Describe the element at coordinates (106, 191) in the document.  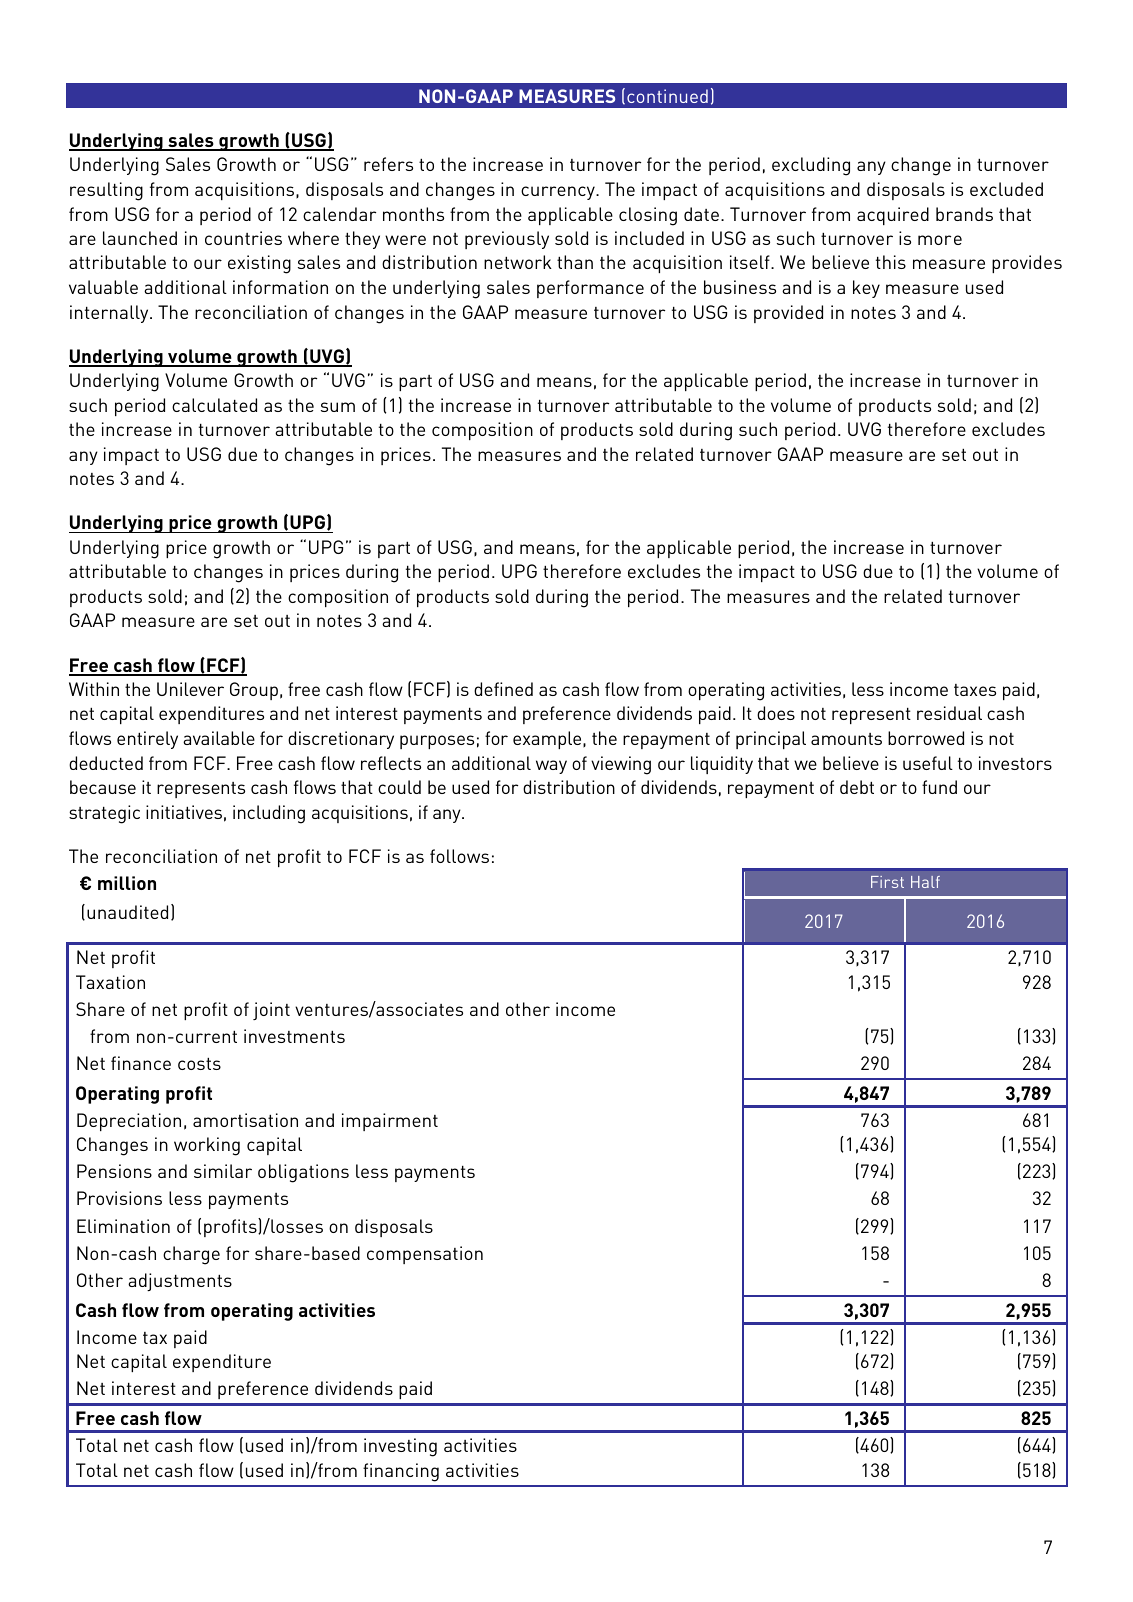
I see `resulting` at that location.
